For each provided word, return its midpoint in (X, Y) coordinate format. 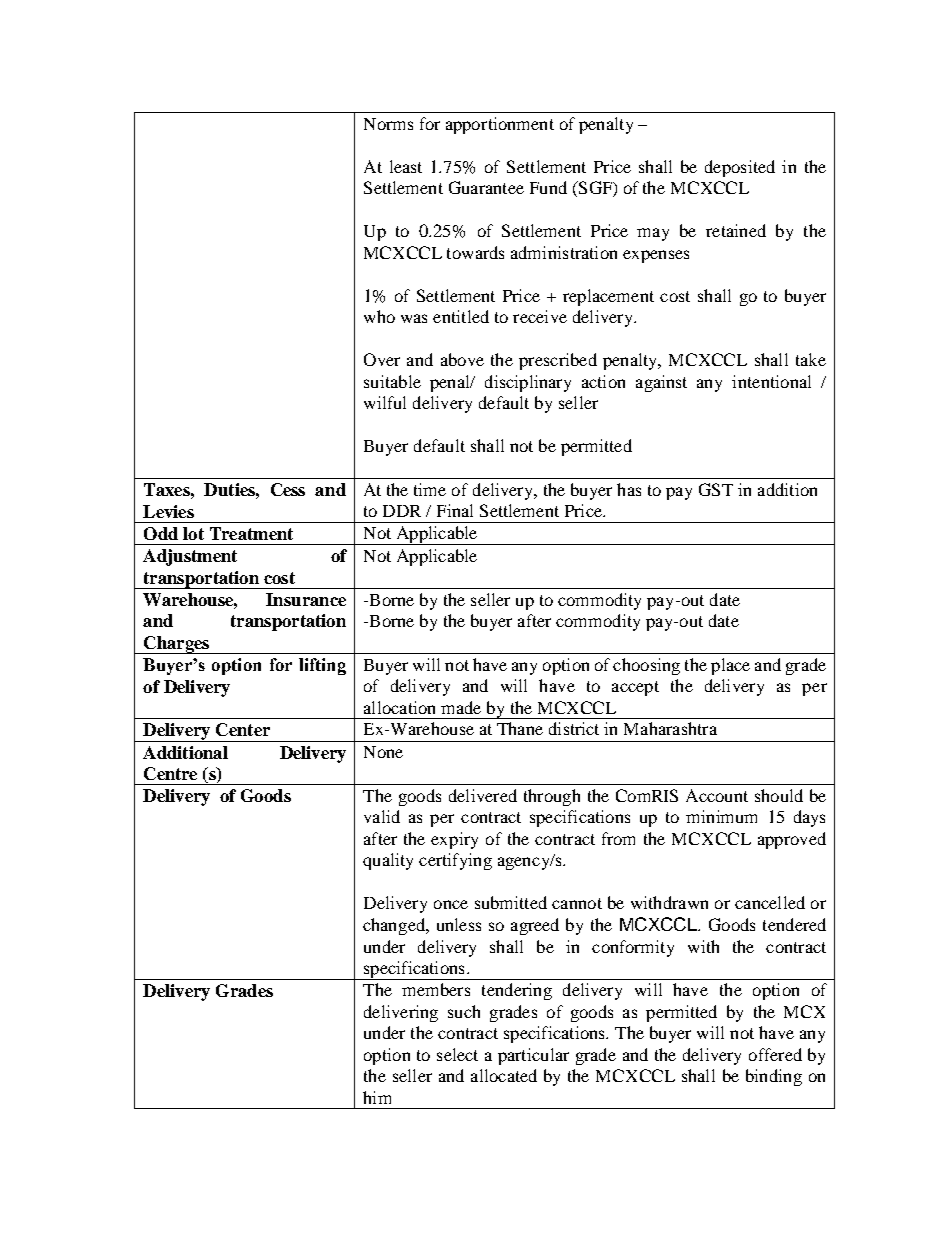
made (461, 707)
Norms (388, 124)
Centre (170, 773)
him (377, 1097)
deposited (740, 168)
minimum (721, 816)
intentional (771, 381)
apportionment (500, 125)
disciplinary (528, 383)
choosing (646, 666)
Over (382, 359)
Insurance (306, 599)
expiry (454, 840)
